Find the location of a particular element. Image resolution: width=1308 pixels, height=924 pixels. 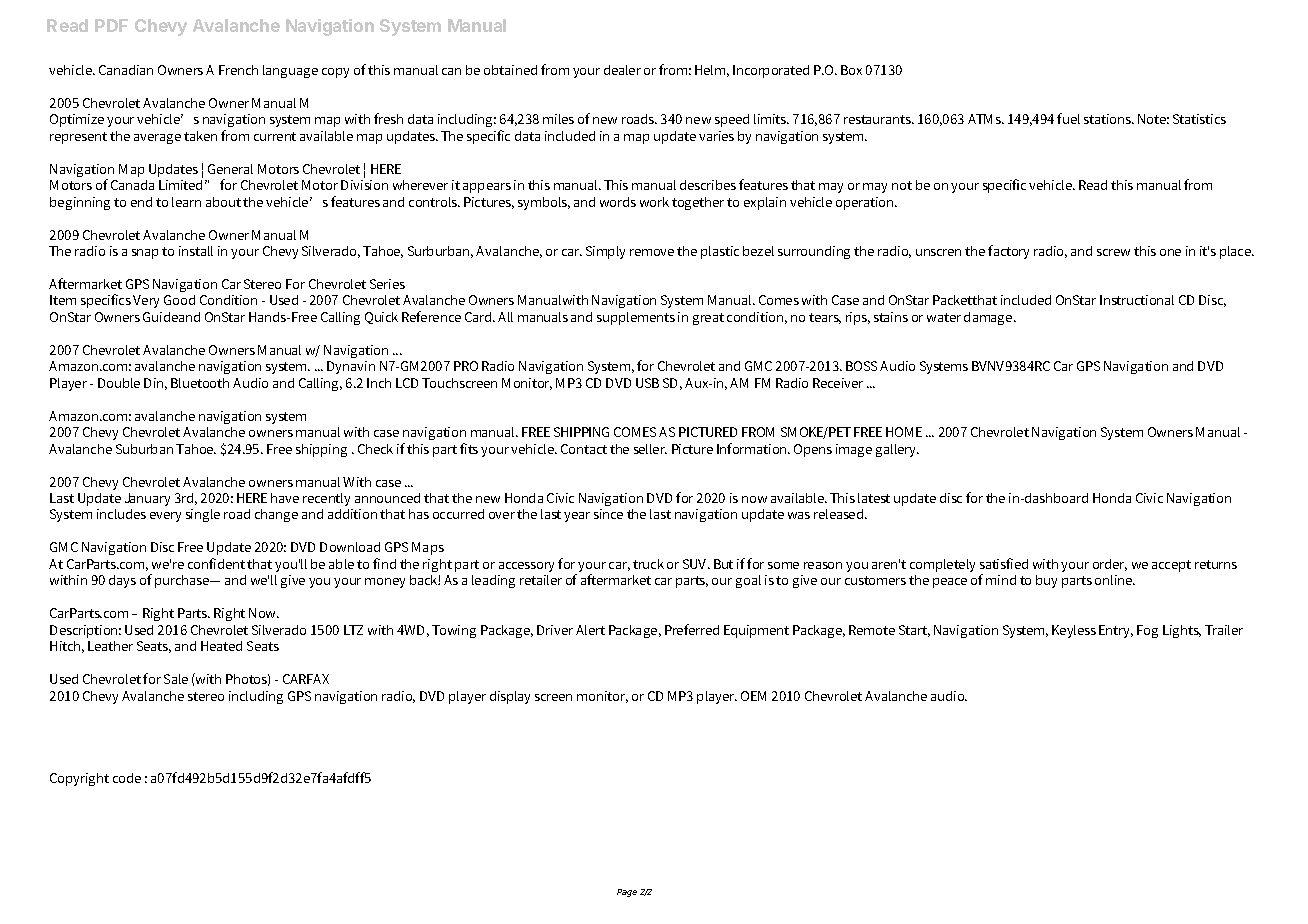

Instructional is located at coordinates (1137, 300).
